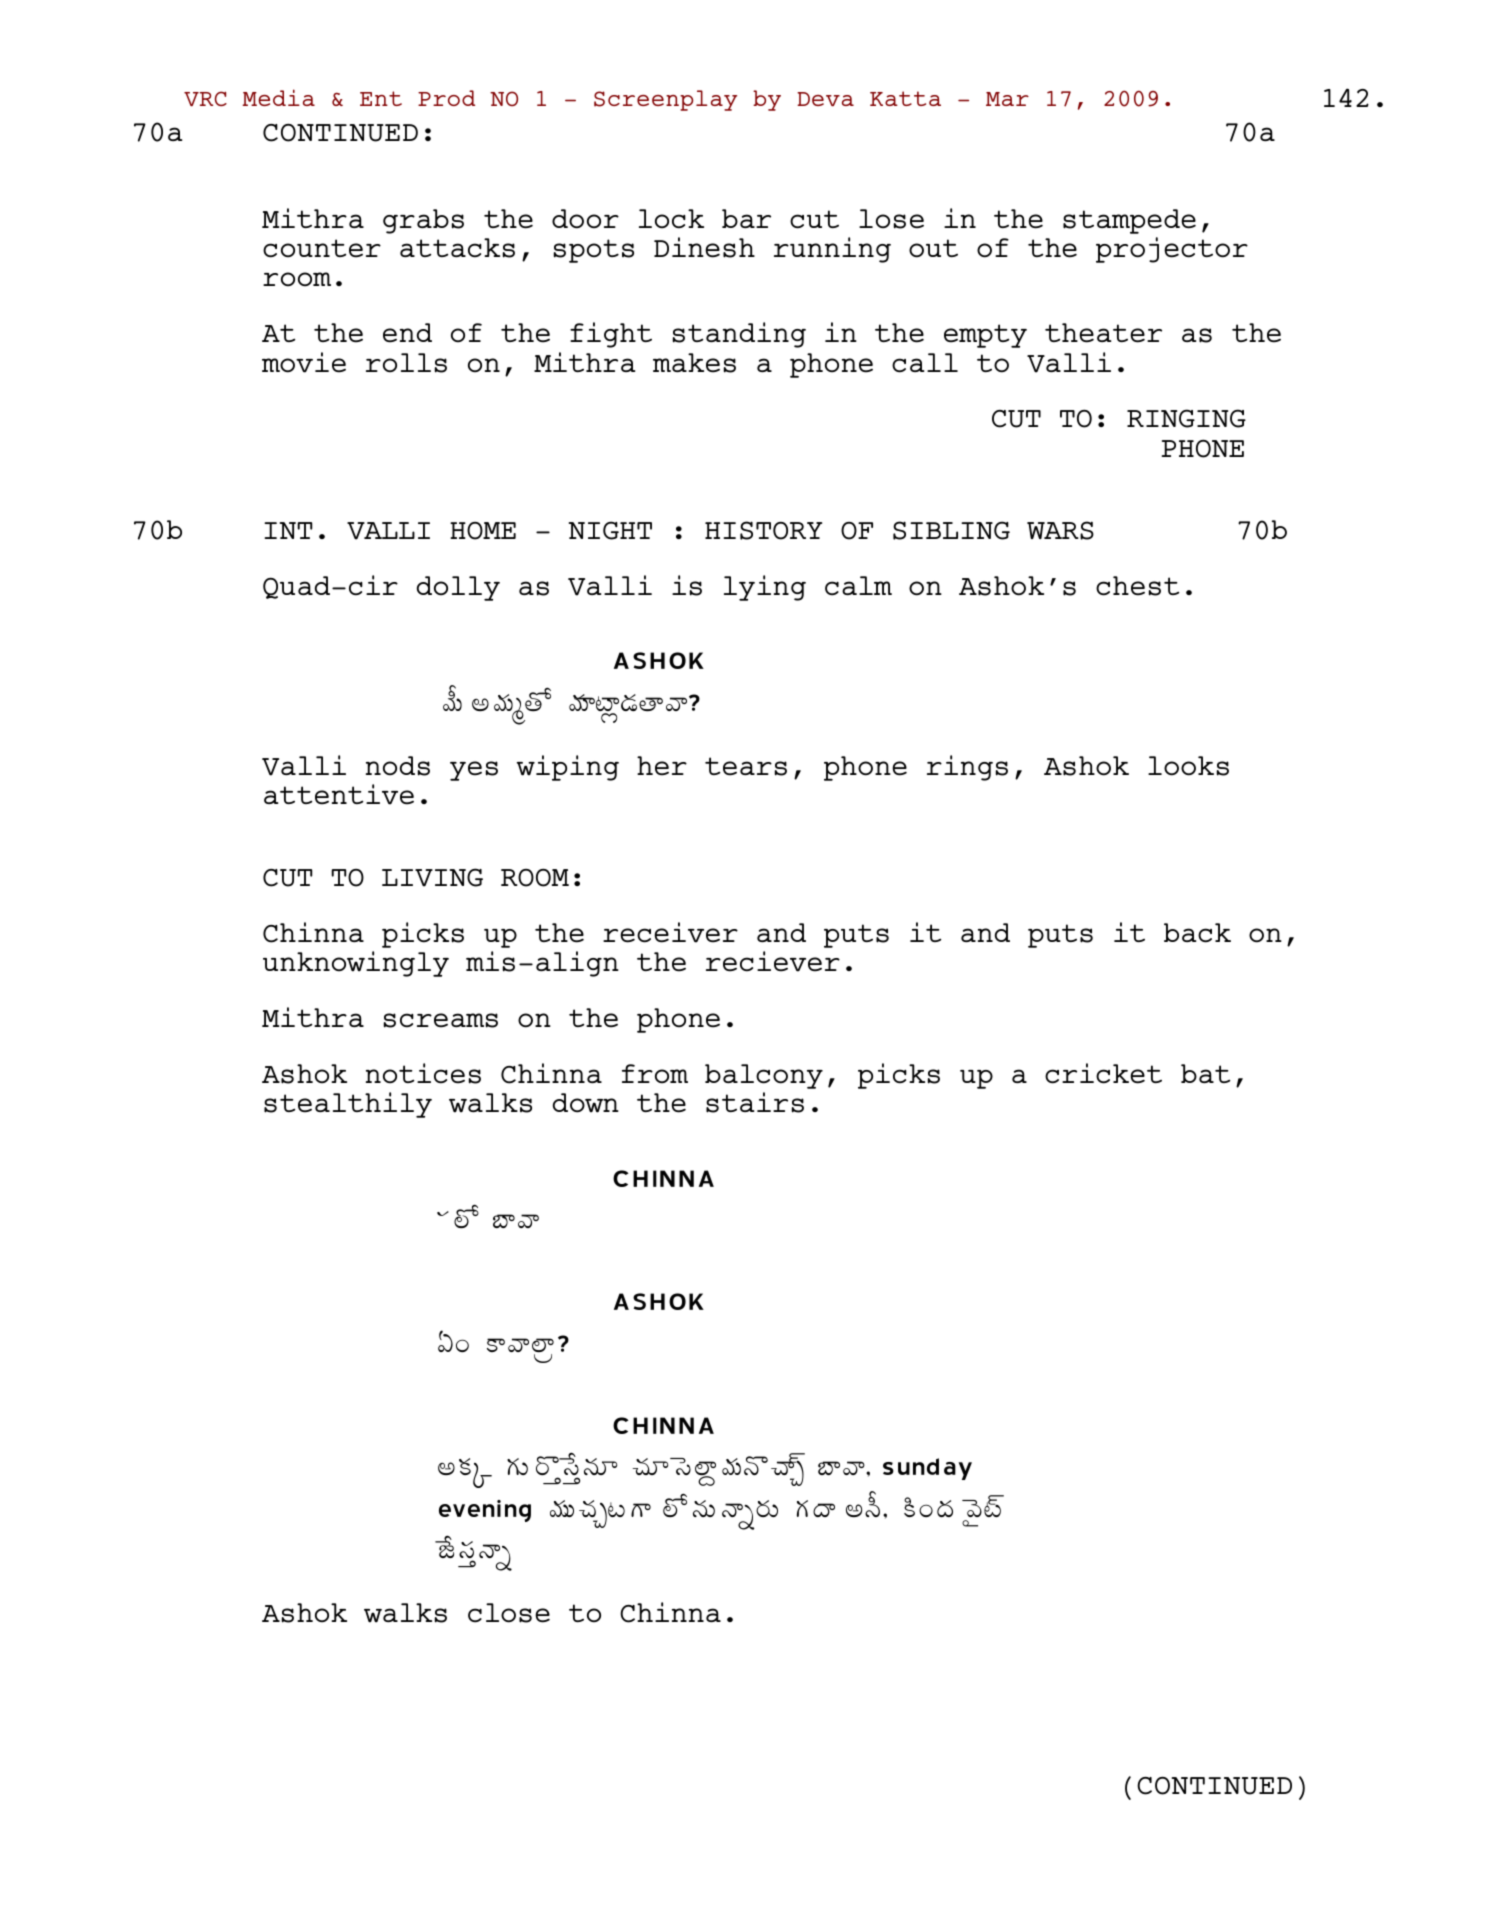  Describe the element at coordinates (746, 766) in the document. I see `tears` at that location.
